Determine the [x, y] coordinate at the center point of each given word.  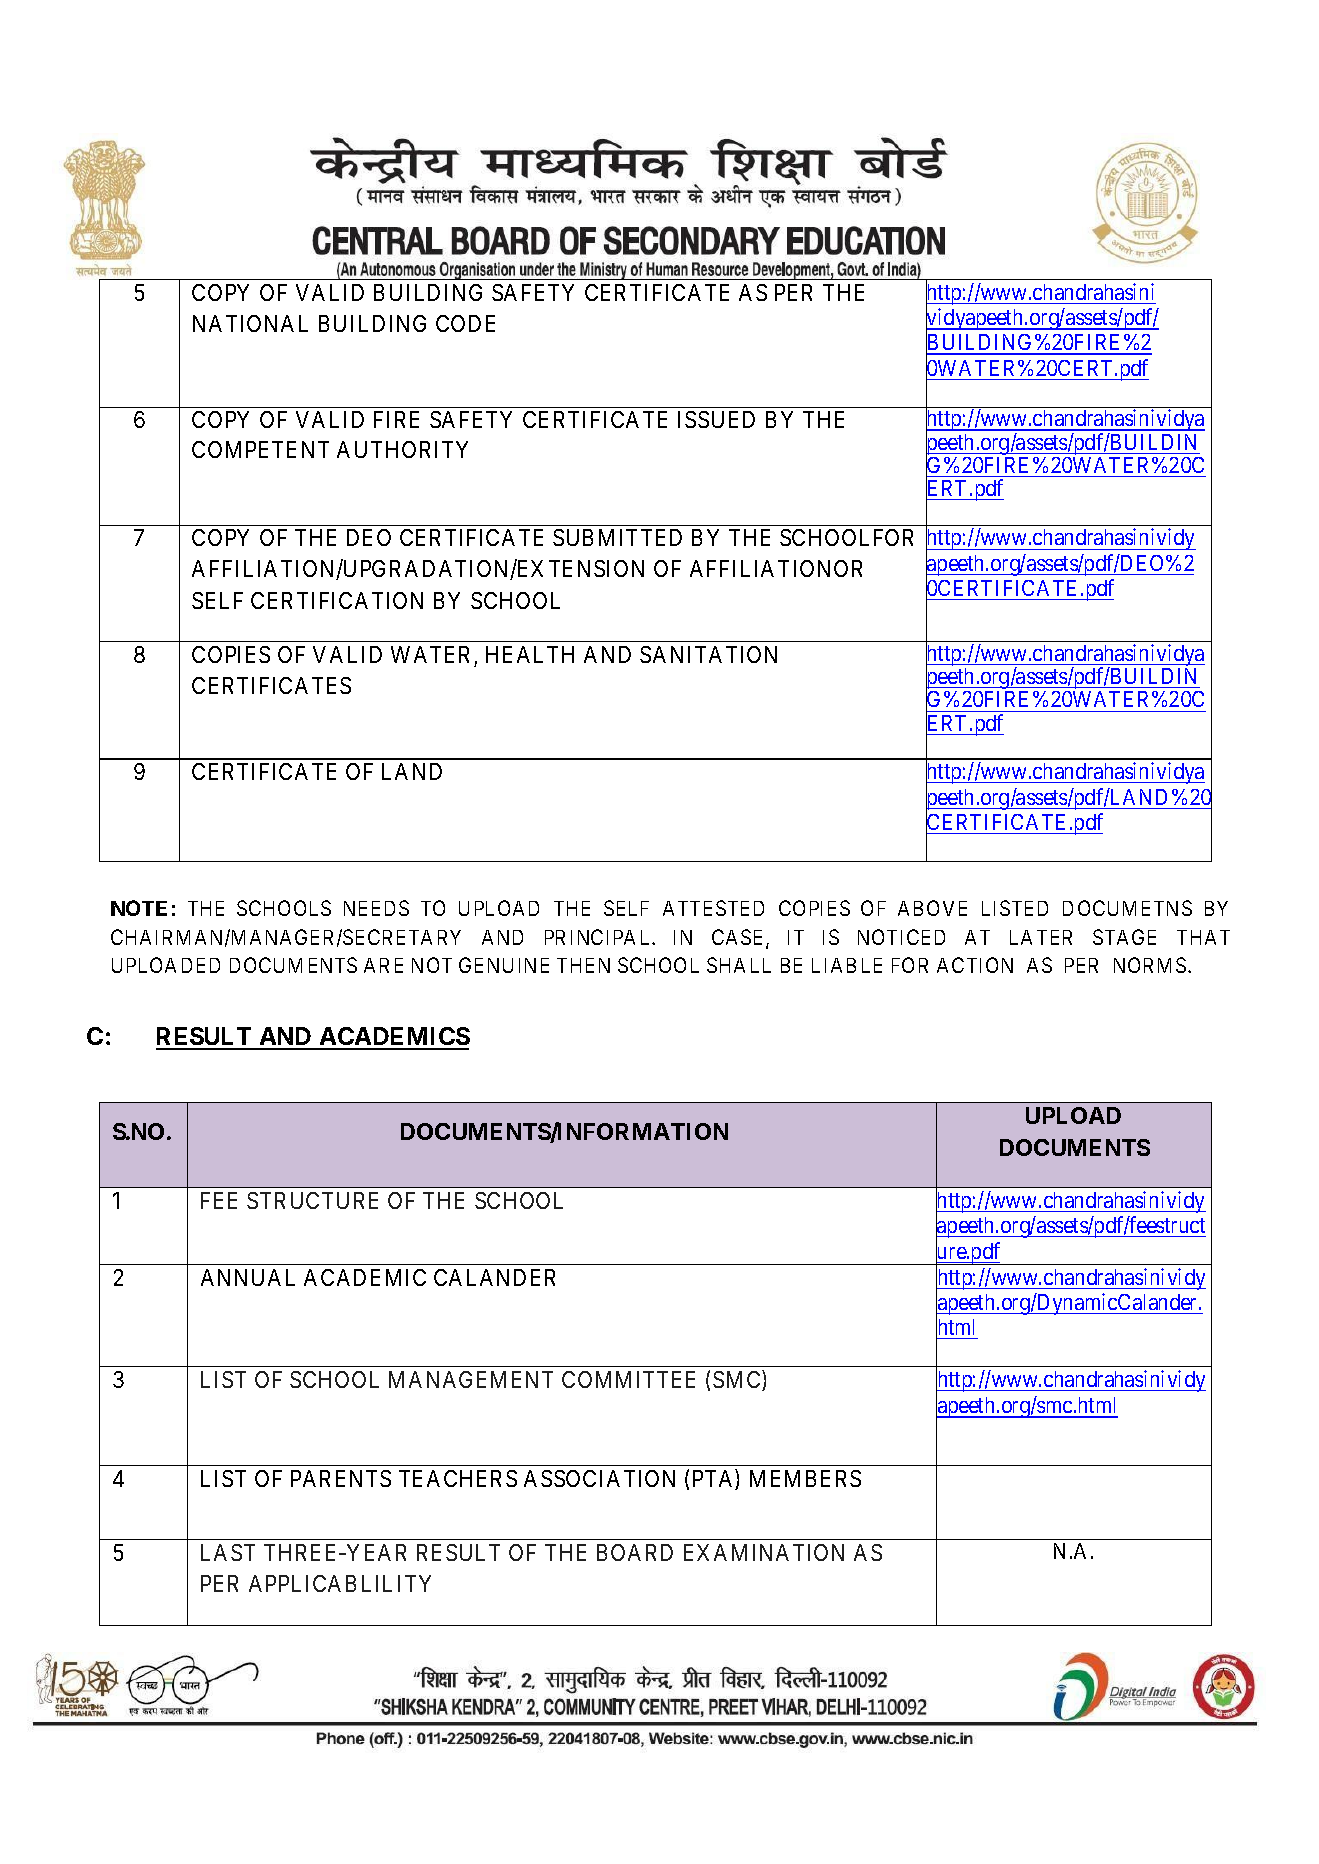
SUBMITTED [617, 537]
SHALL [739, 965]
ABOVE [932, 908]
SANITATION [708, 654]
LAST [228, 1552]
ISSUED [716, 419]
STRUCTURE [312, 1200]
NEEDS [376, 908]
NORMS [1151, 965]
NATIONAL [250, 323]
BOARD [635, 1552]
